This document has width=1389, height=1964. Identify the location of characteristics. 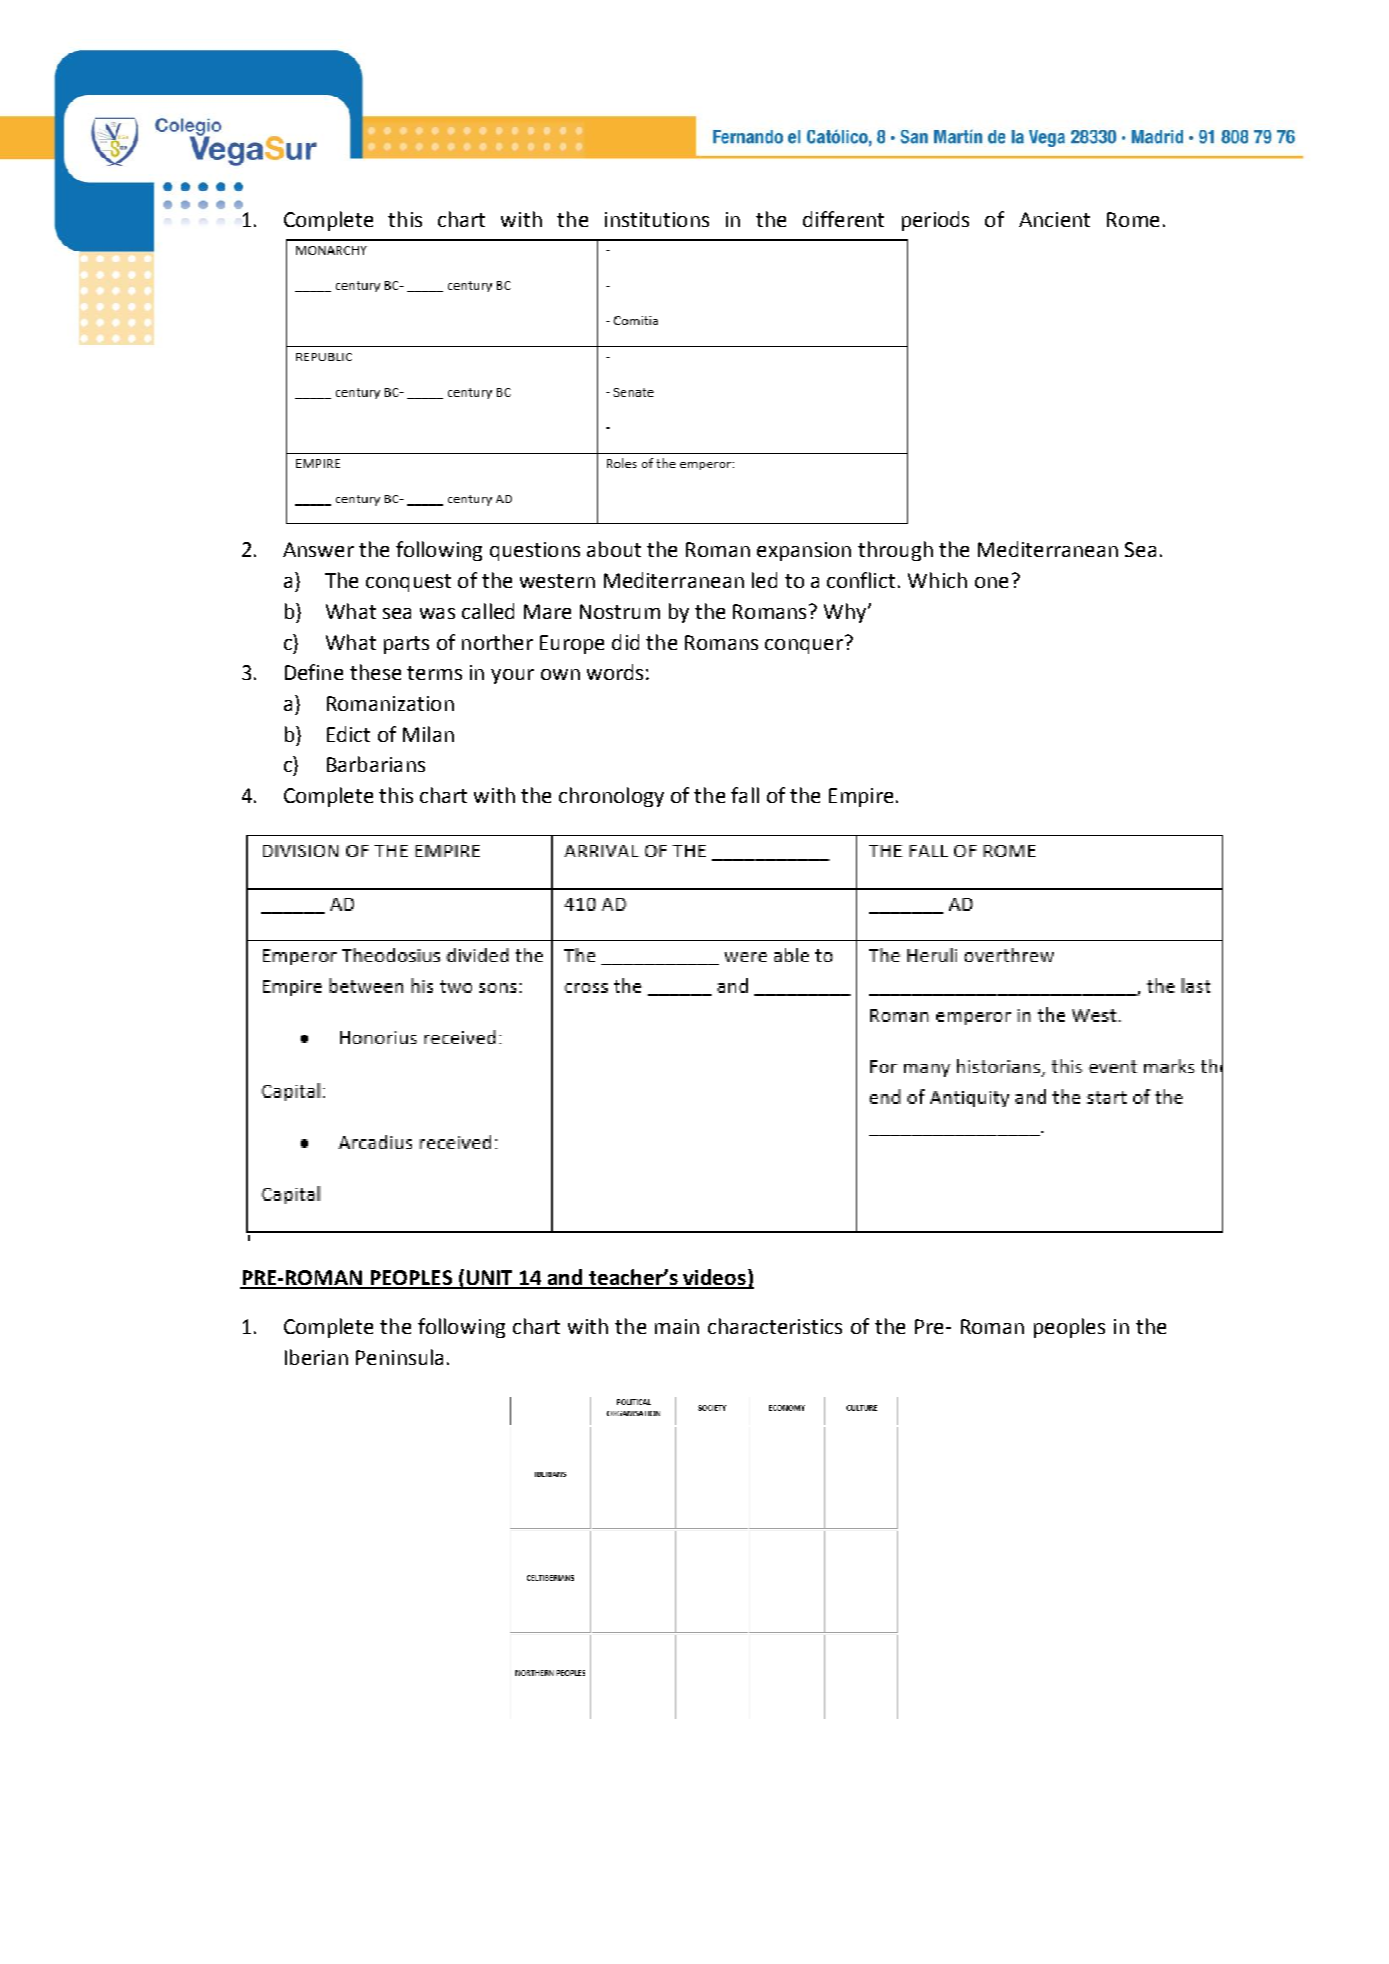
(775, 1326).
